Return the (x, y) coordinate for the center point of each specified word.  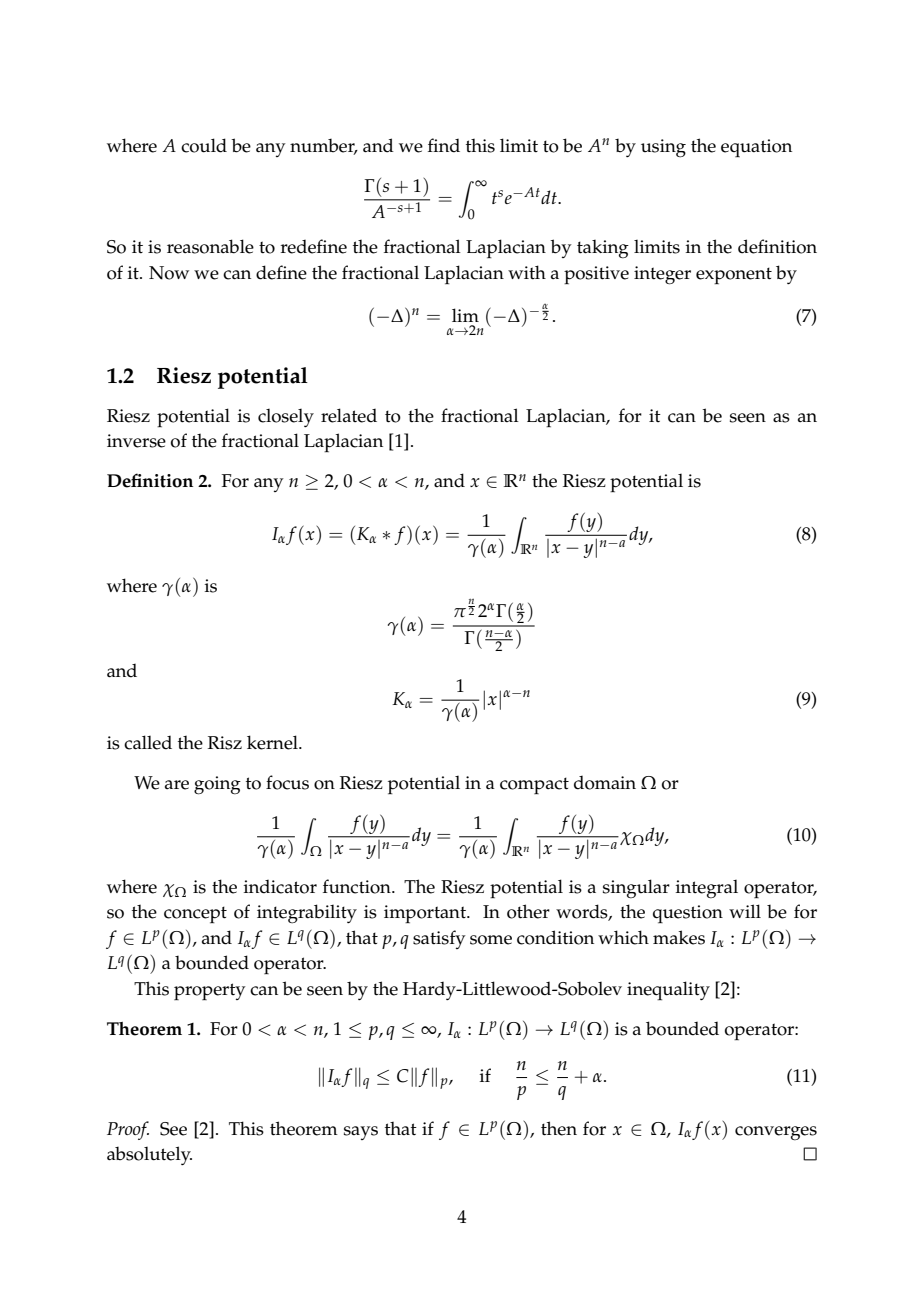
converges (776, 1133)
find (444, 145)
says (361, 1133)
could (204, 145)
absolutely (149, 1155)
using (663, 148)
